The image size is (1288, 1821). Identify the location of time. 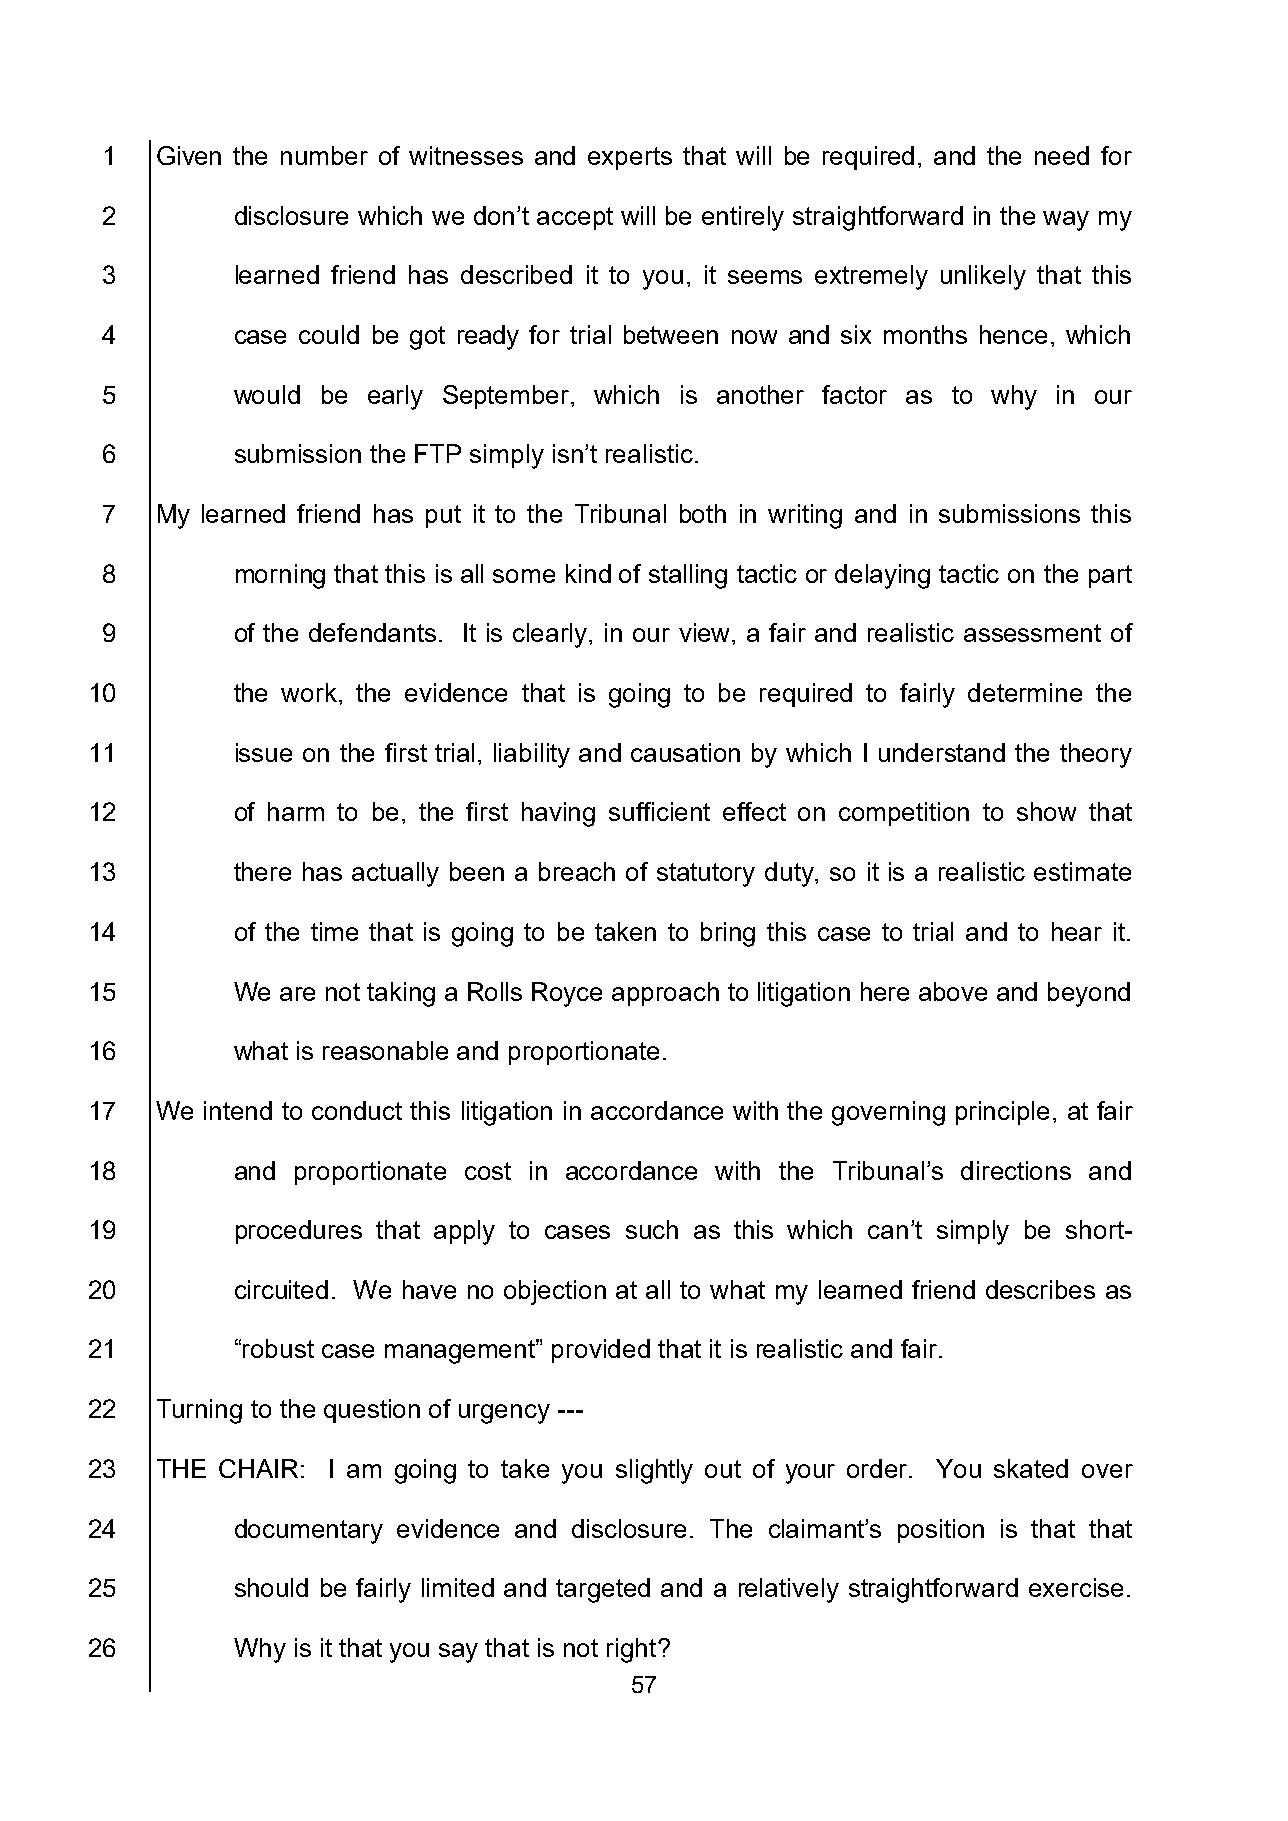
(334, 931).
